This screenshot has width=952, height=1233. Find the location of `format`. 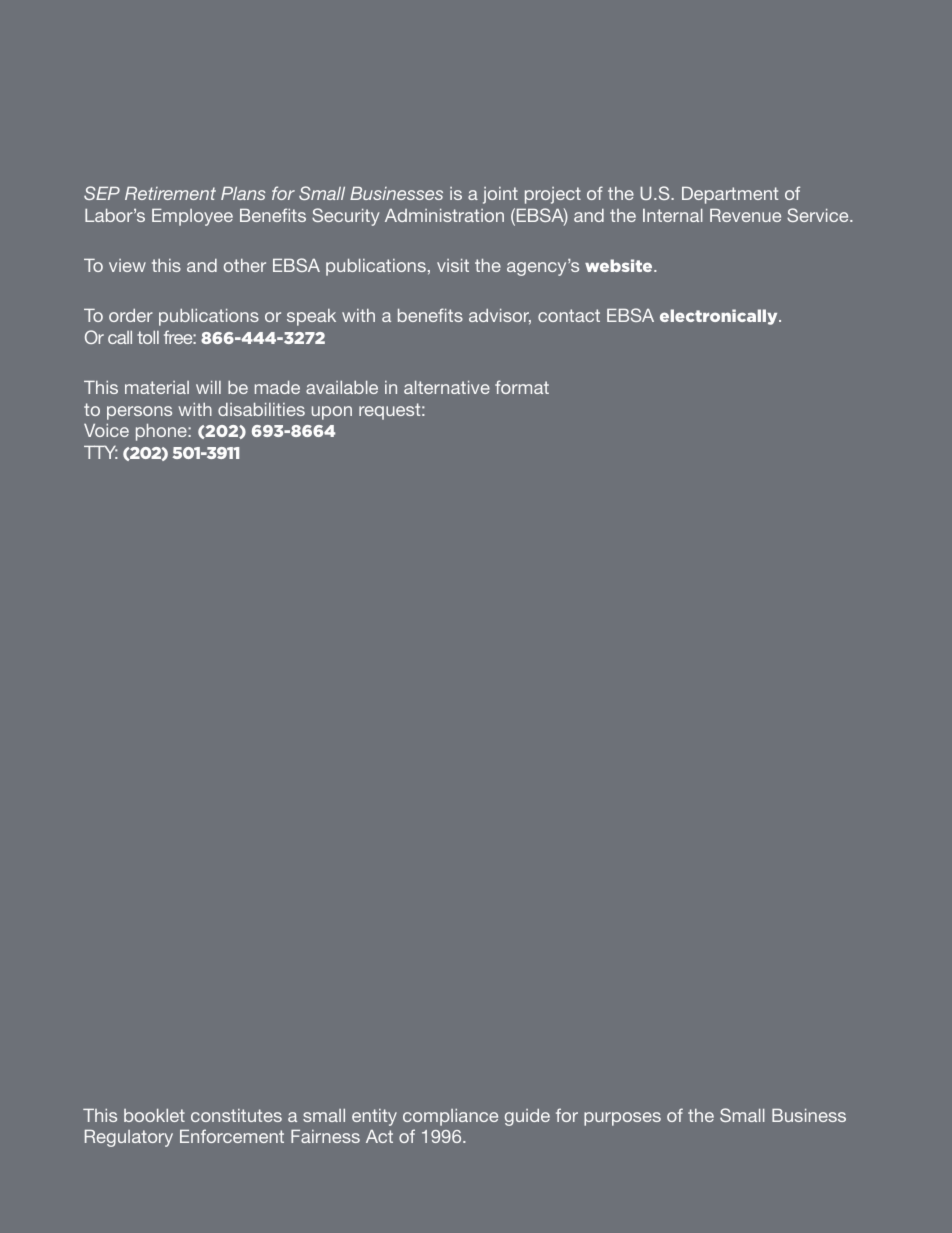

format is located at coordinates (522, 387).
